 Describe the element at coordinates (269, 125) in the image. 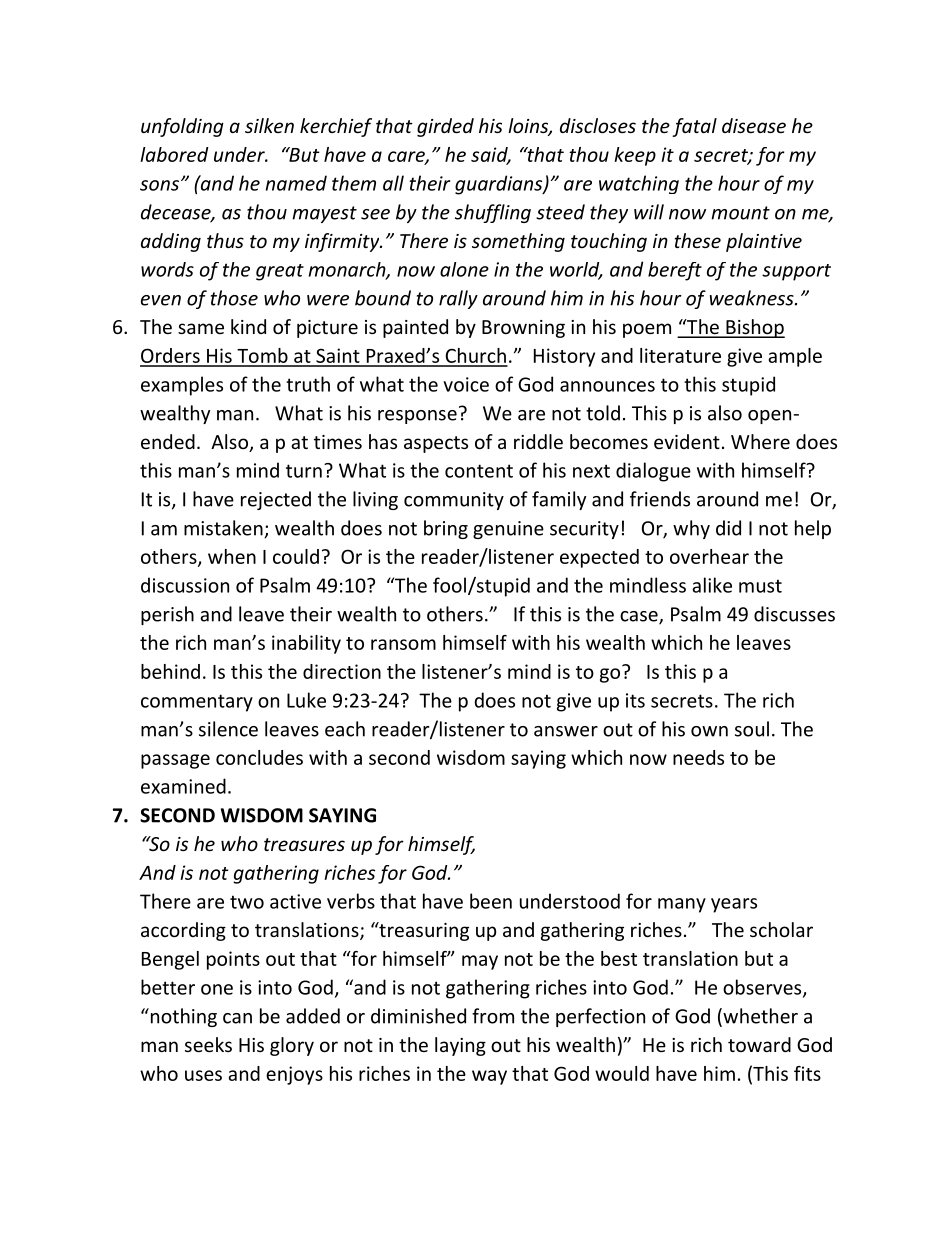

I see `silken` at that location.
